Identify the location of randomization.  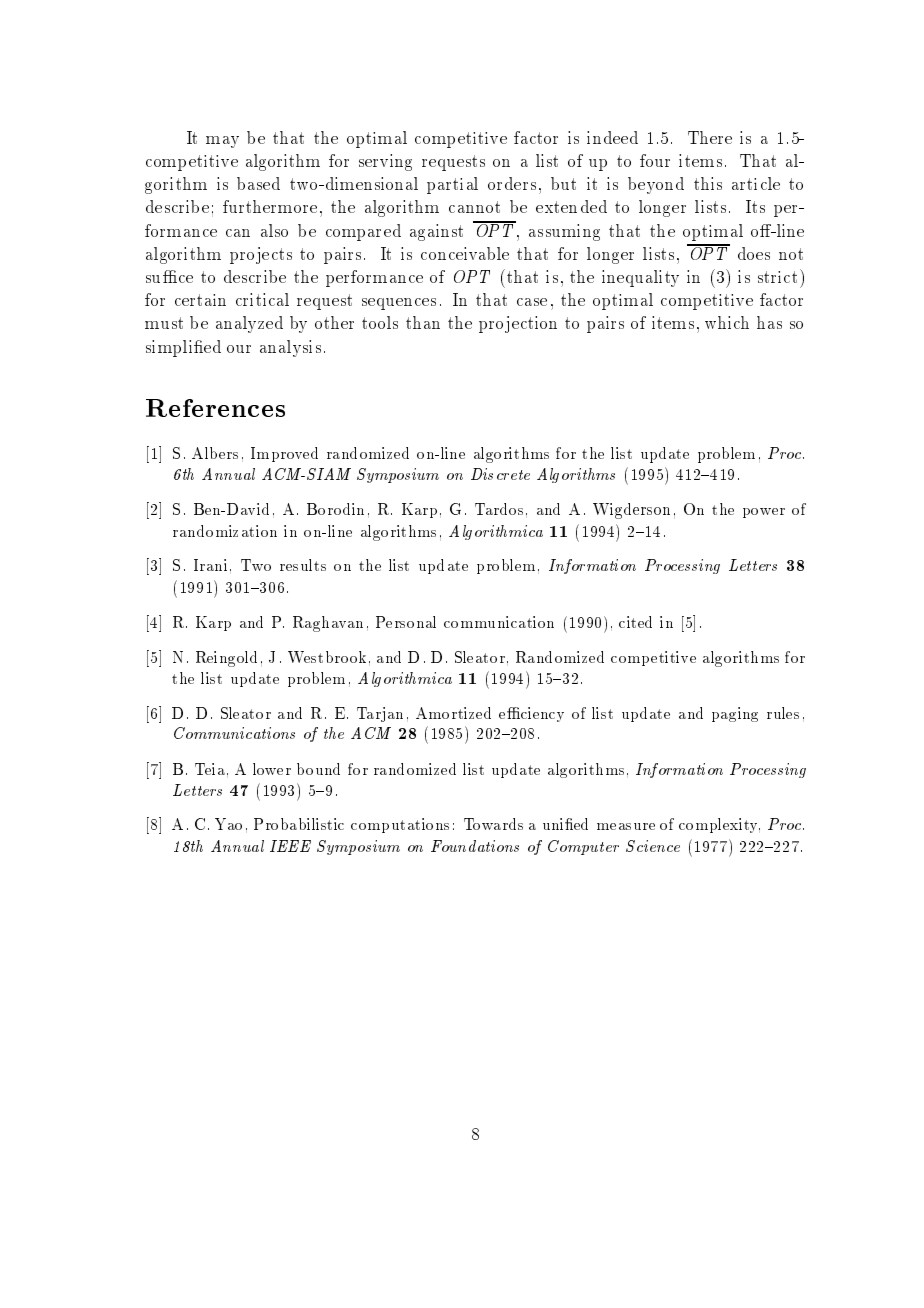
(225, 531).
